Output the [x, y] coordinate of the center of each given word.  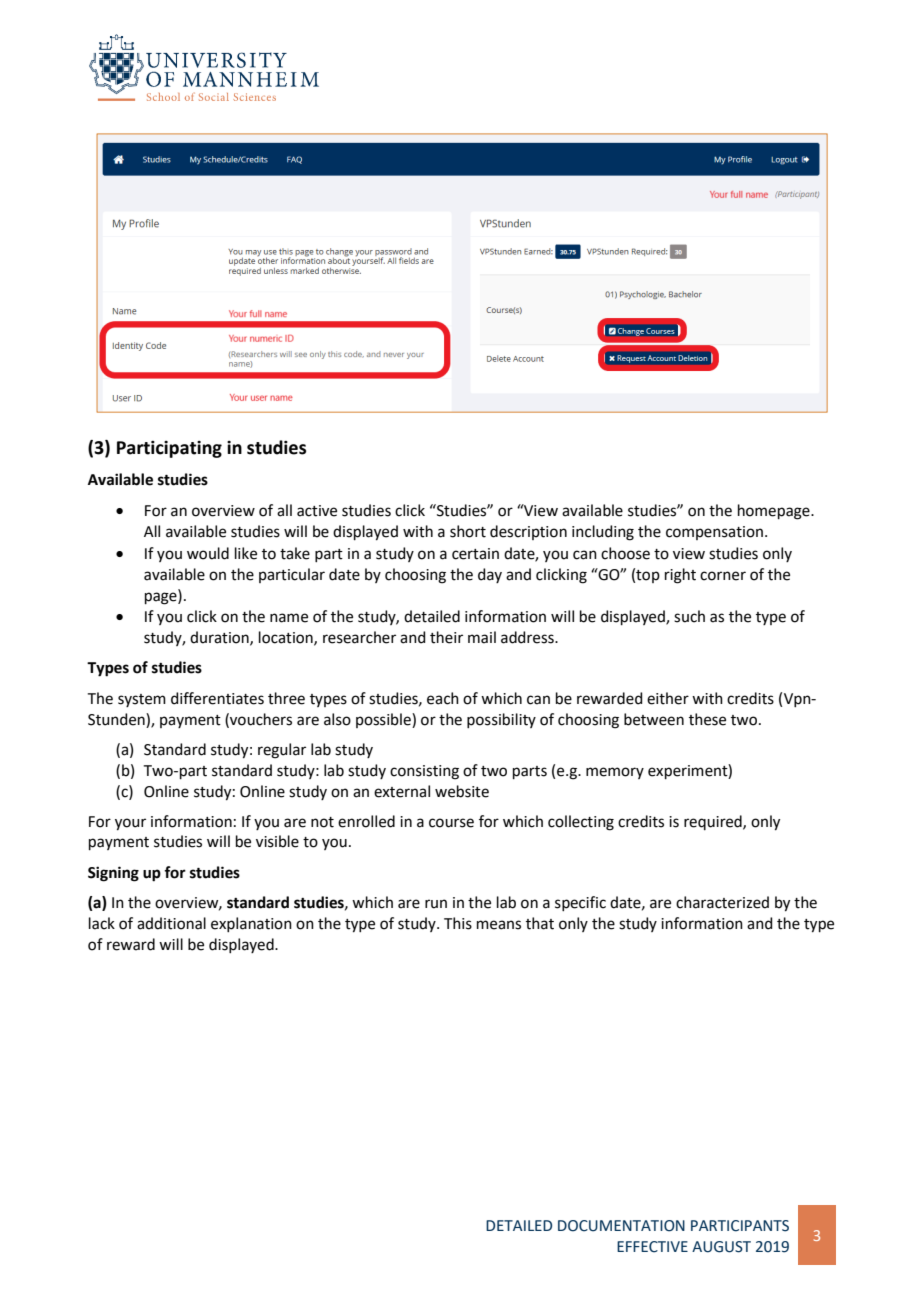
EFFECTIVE [652, 1247]
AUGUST [721, 1247]
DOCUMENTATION [621, 1226]
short [468, 531]
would [208, 553]
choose [625, 553]
